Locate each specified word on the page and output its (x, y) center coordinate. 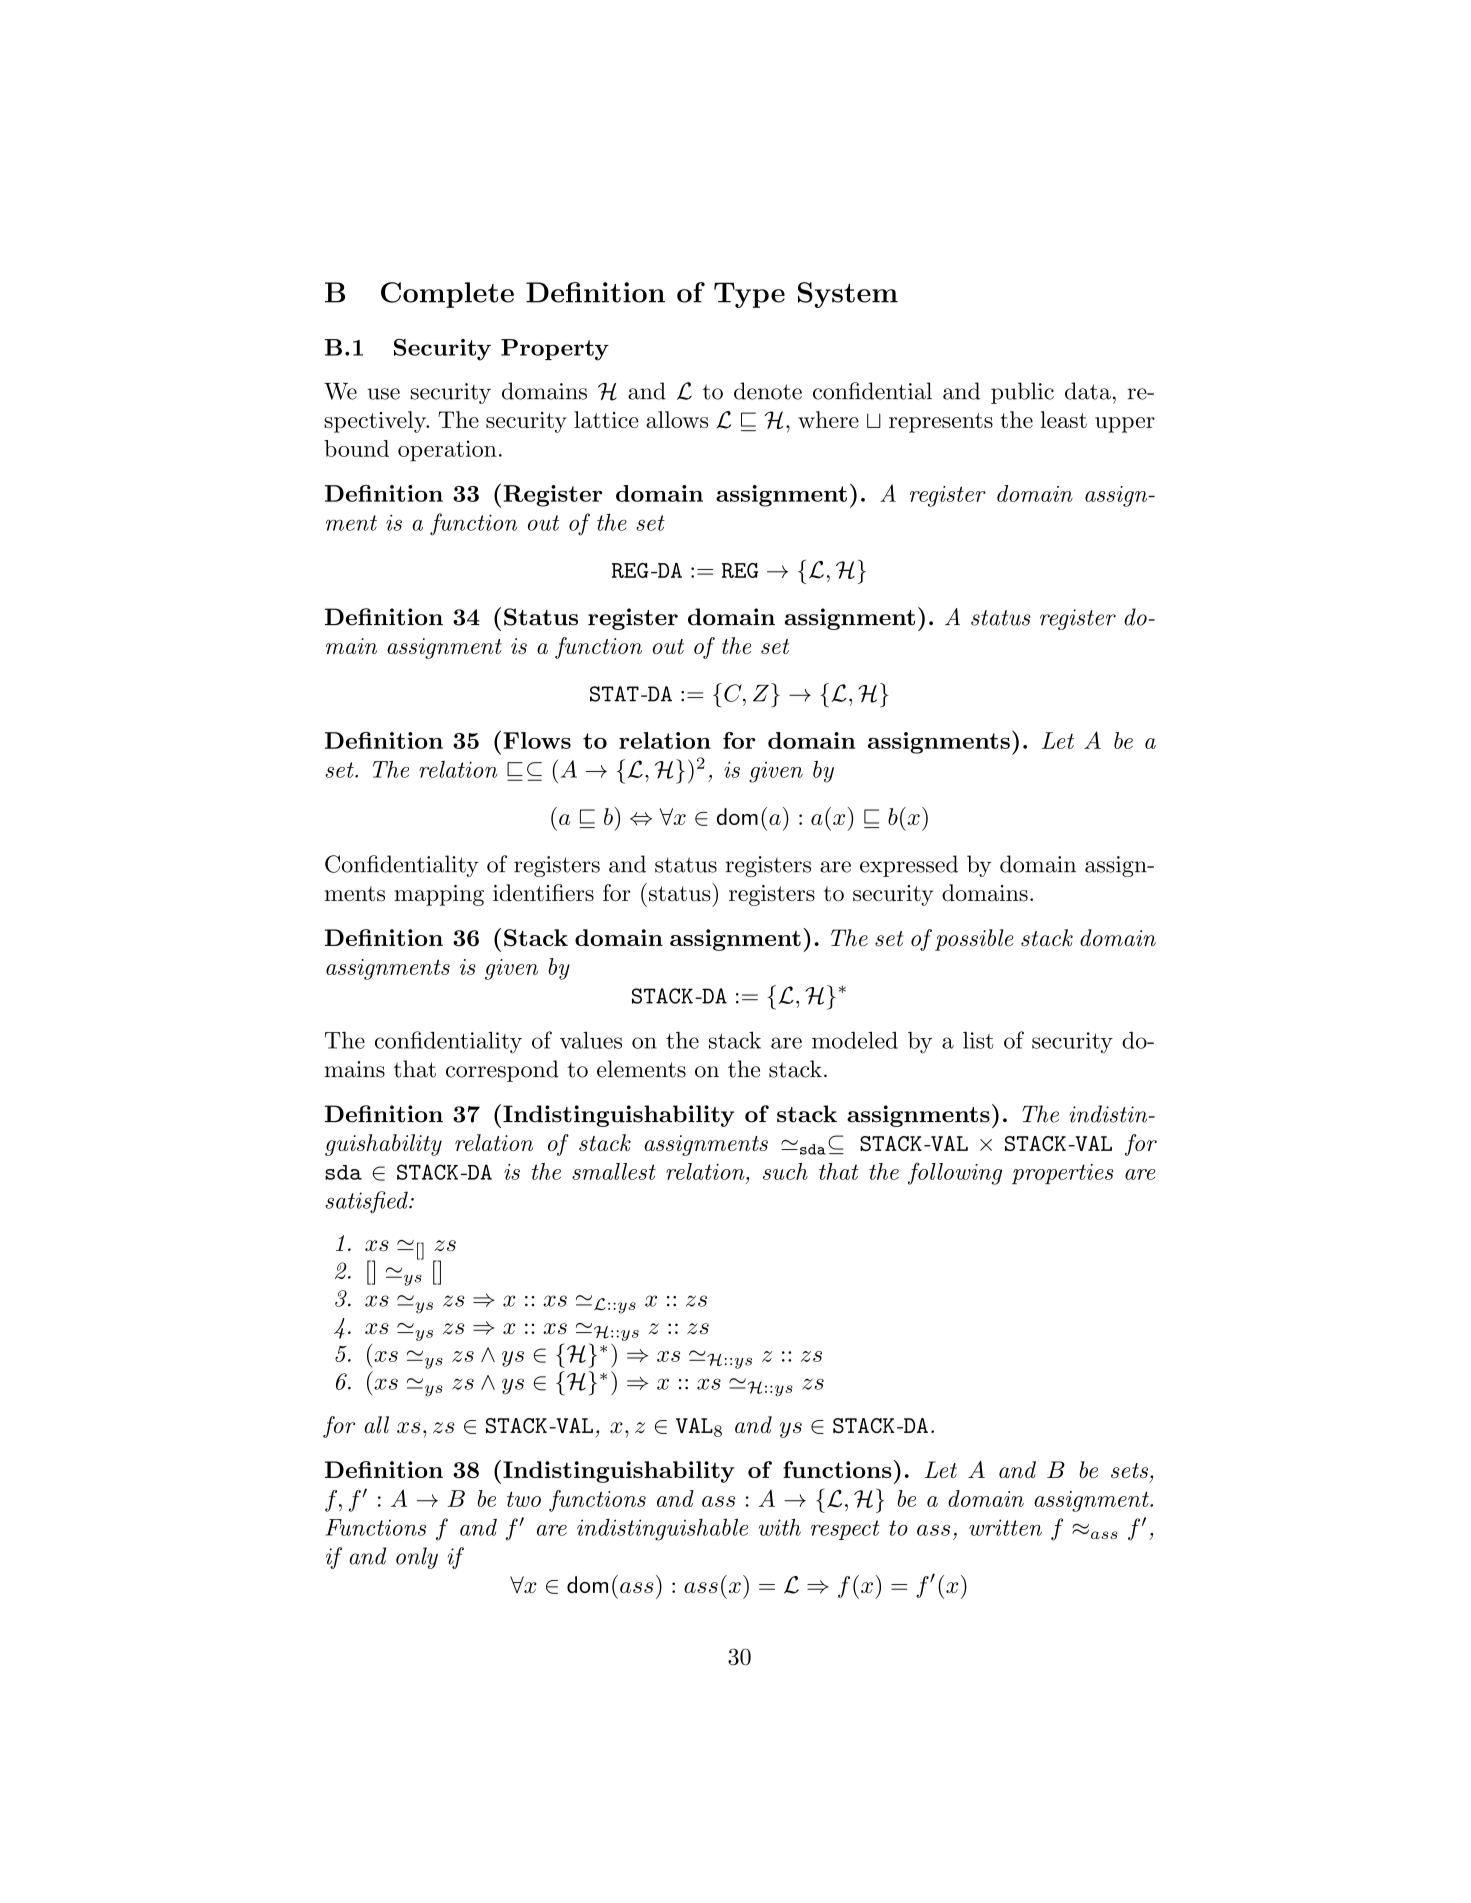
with (779, 1527)
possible (974, 940)
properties (1062, 1174)
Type (749, 295)
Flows (537, 740)
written (1005, 1527)
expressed (909, 866)
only (417, 1558)
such (785, 1171)
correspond (502, 1071)
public (1022, 393)
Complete (447, 295)
